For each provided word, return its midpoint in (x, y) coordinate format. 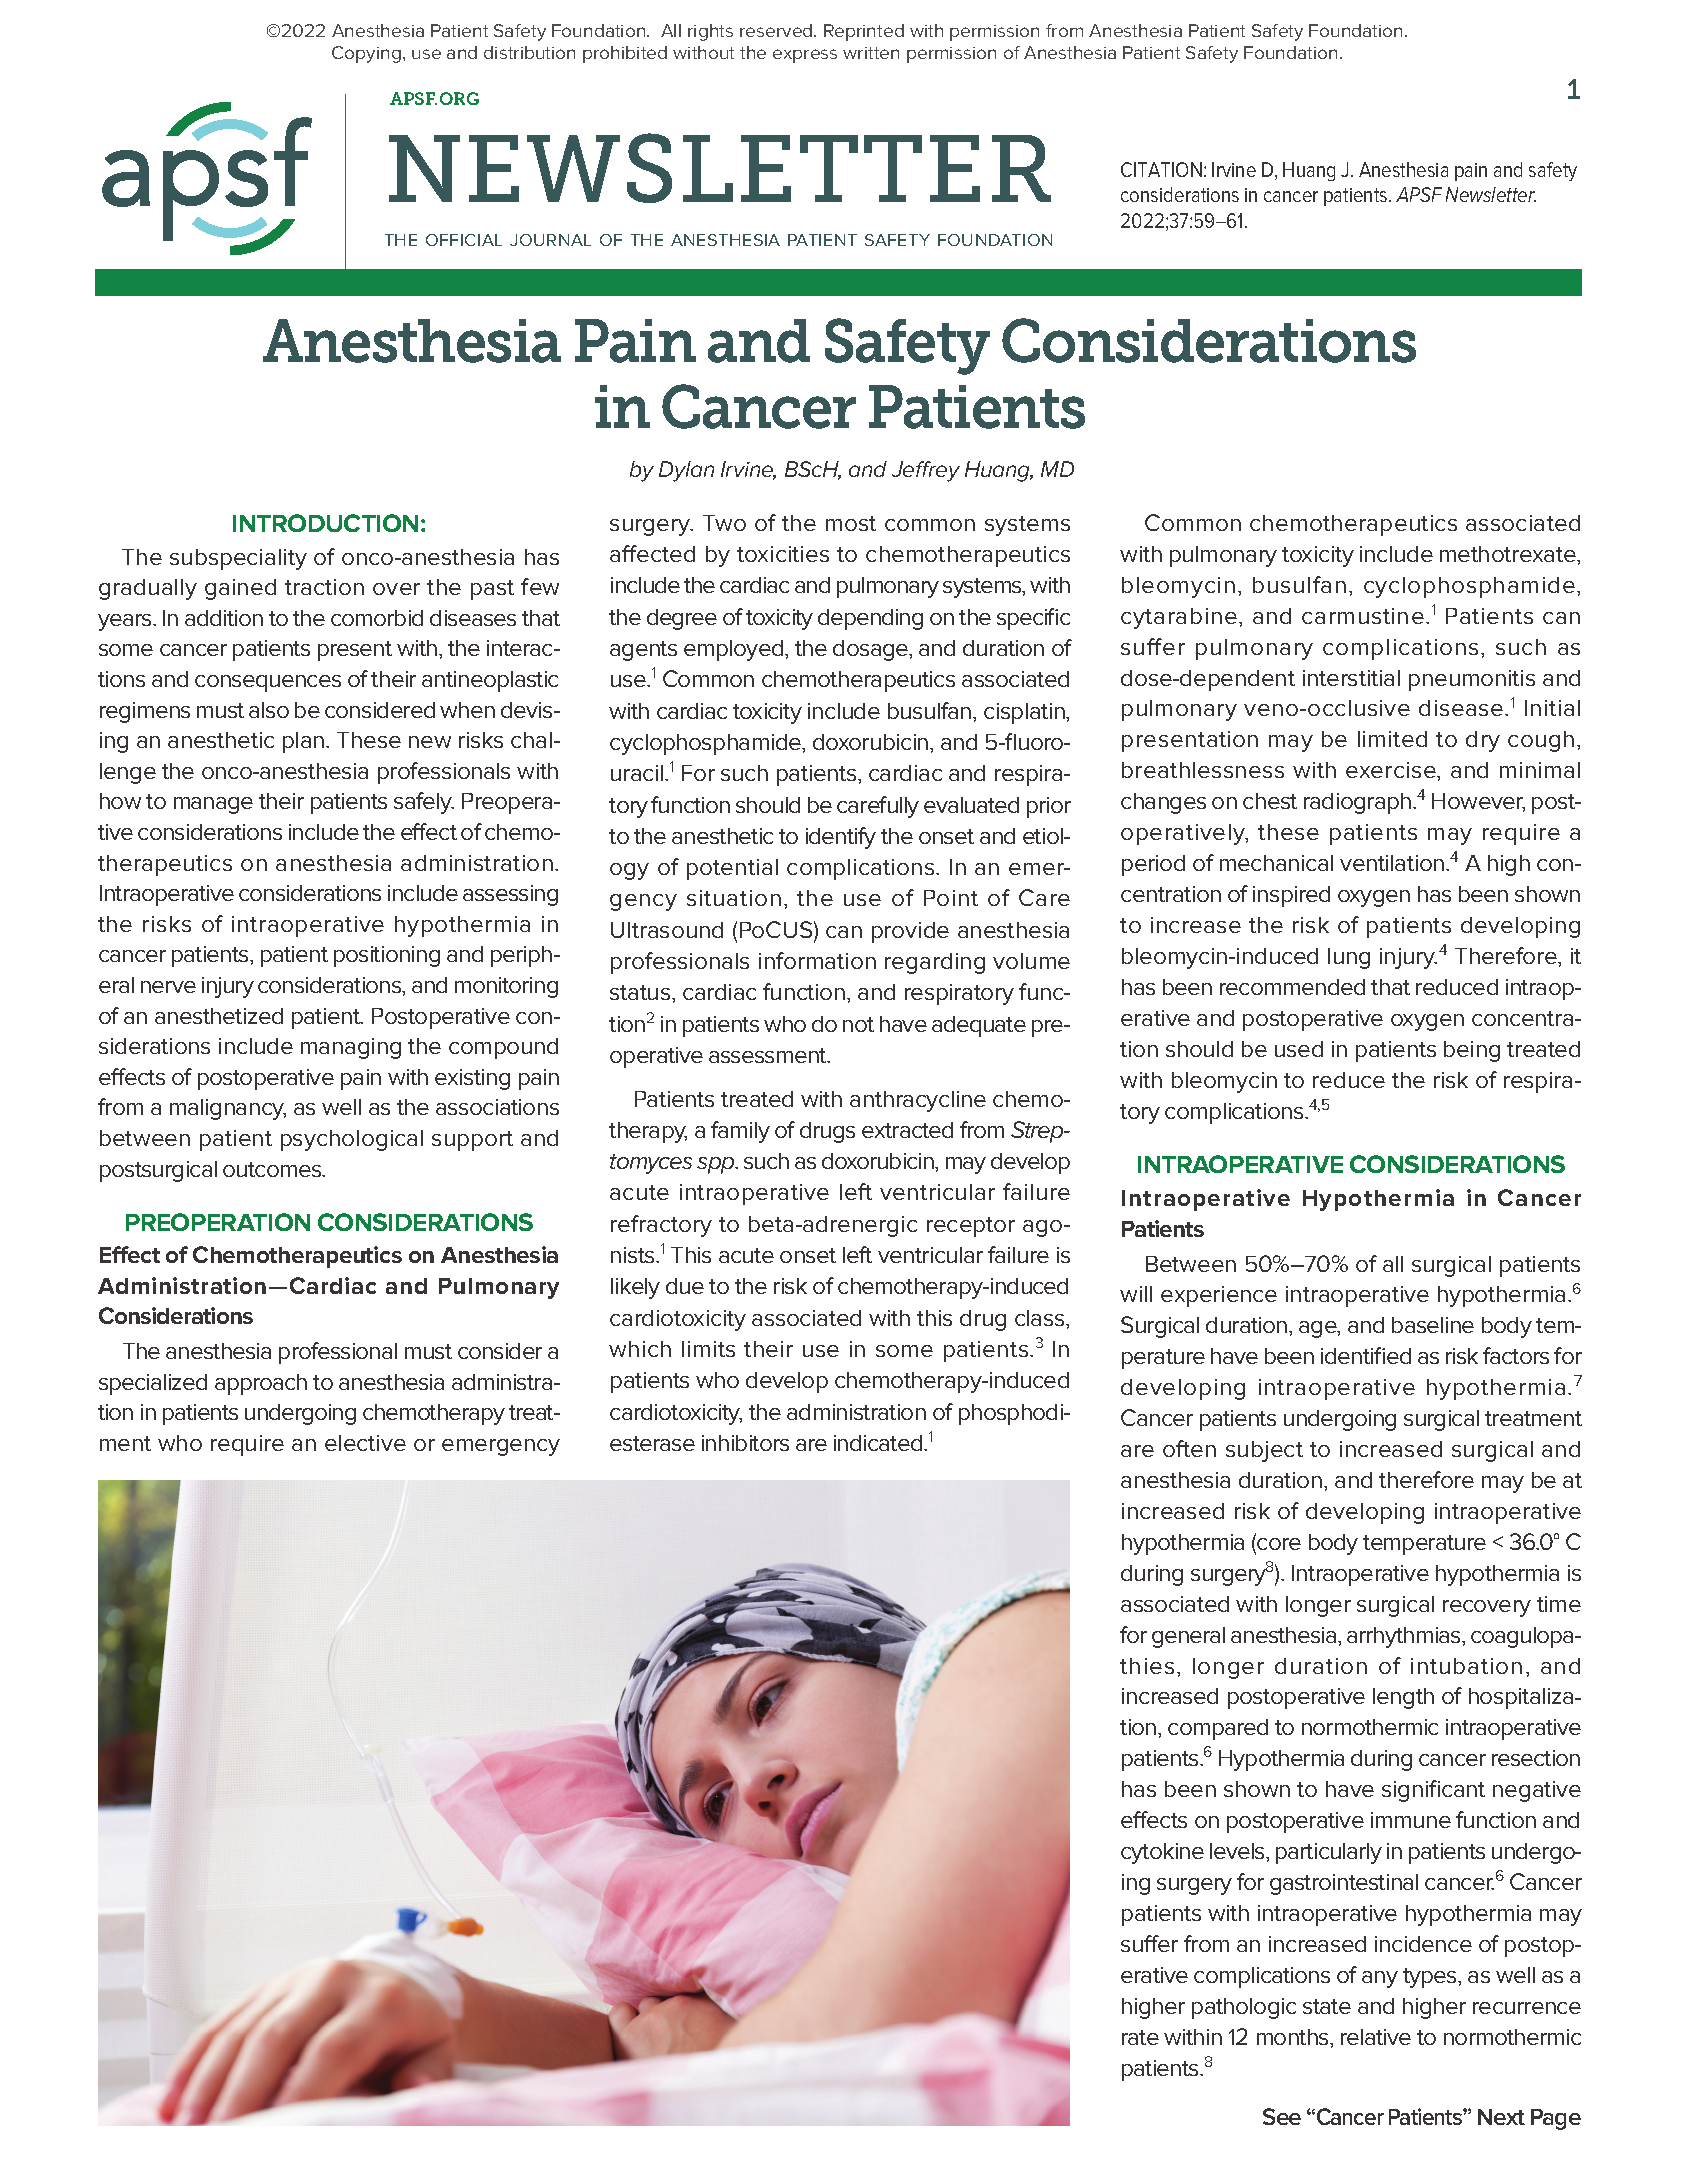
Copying (366, 54)
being (1472, 1051)
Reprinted (864, 32)
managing (351, 1048)
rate (1140, 2037)
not (858, 1024)
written (871, 53)
